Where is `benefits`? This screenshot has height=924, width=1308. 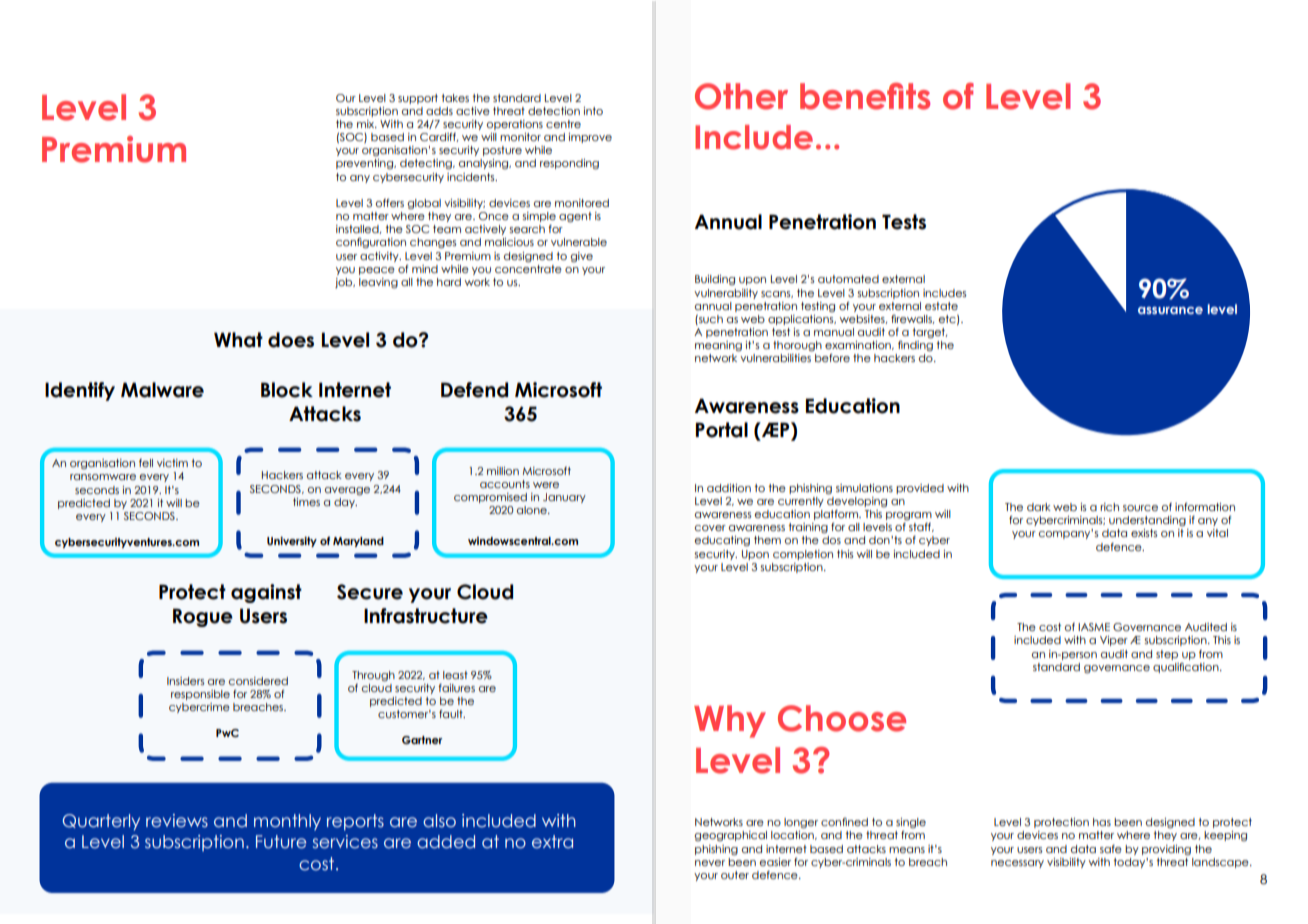
benefits is located at coordinates (865, 96).
